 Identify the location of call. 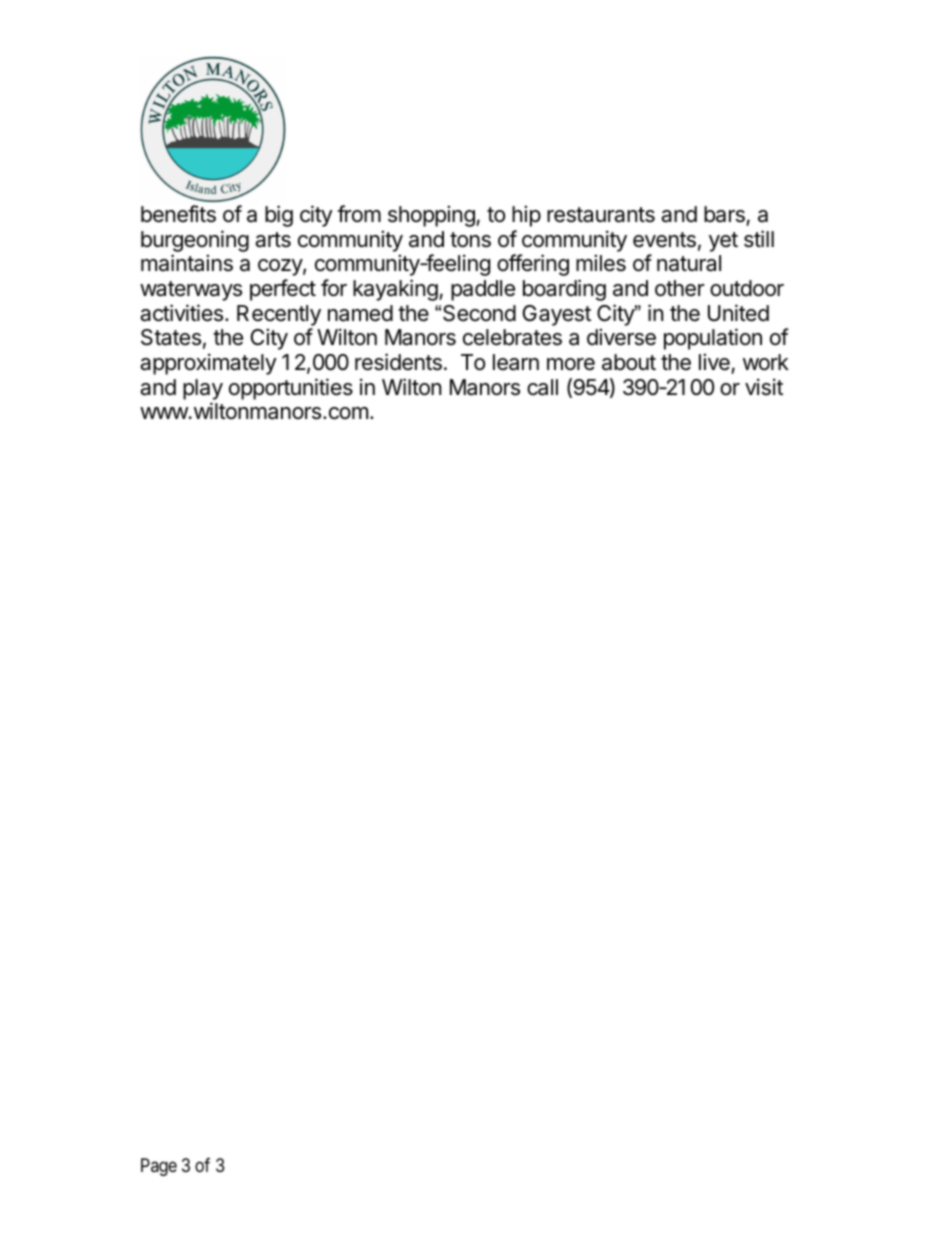
(542, 387).
